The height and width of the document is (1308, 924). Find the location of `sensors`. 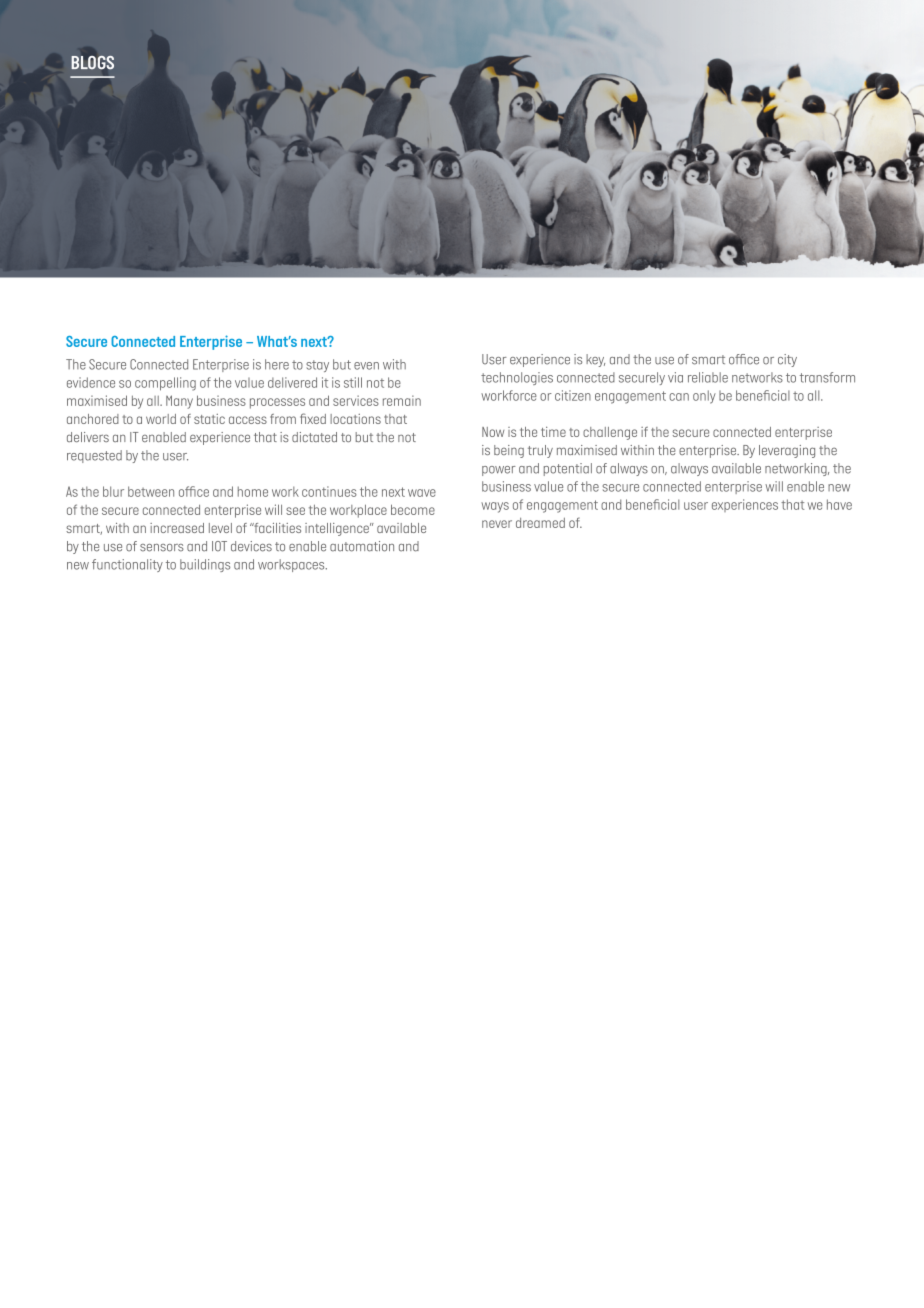

sensors is located at coordinates (162, 548).
